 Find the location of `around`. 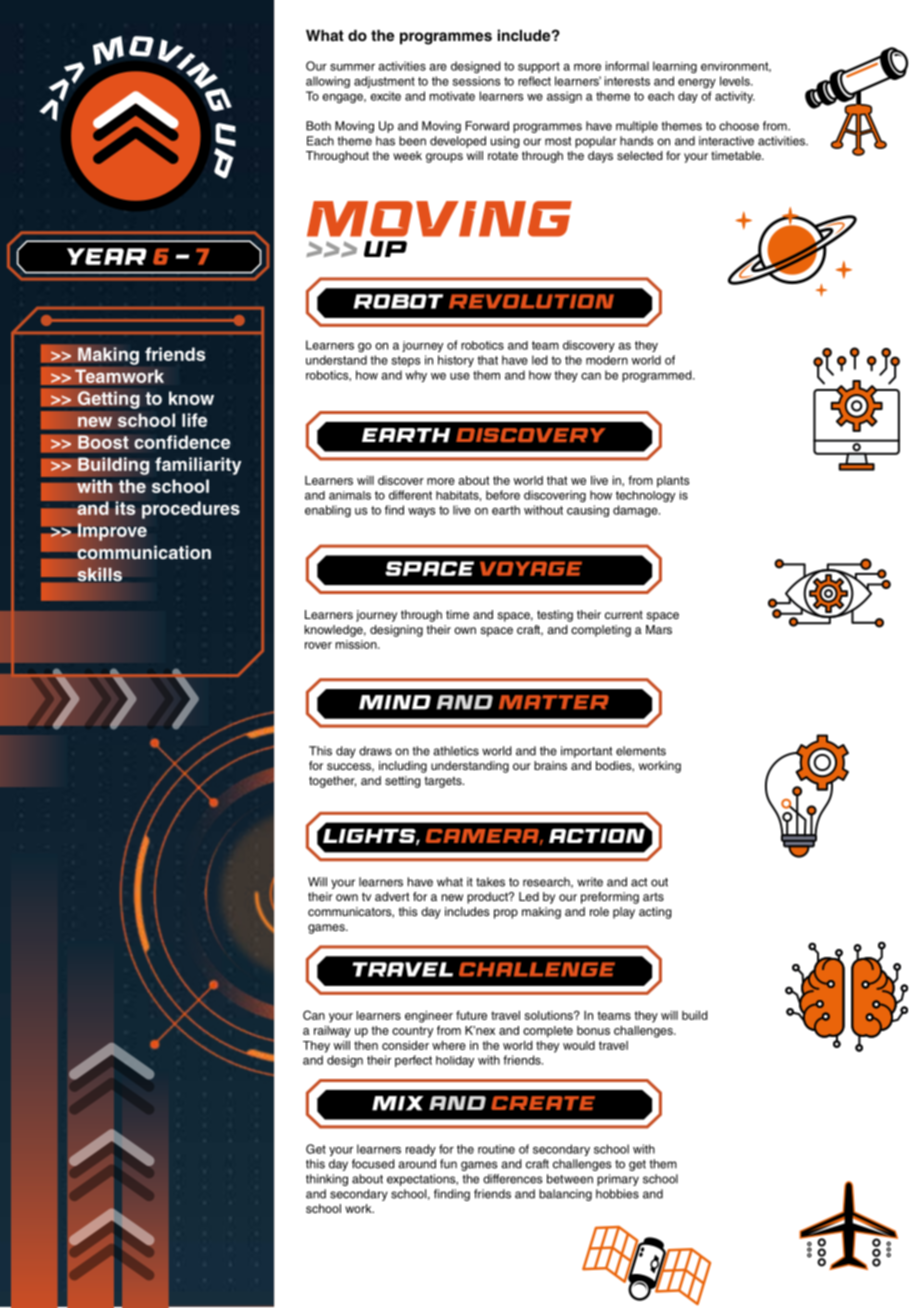

around is located at coordinates (417, 1164).
